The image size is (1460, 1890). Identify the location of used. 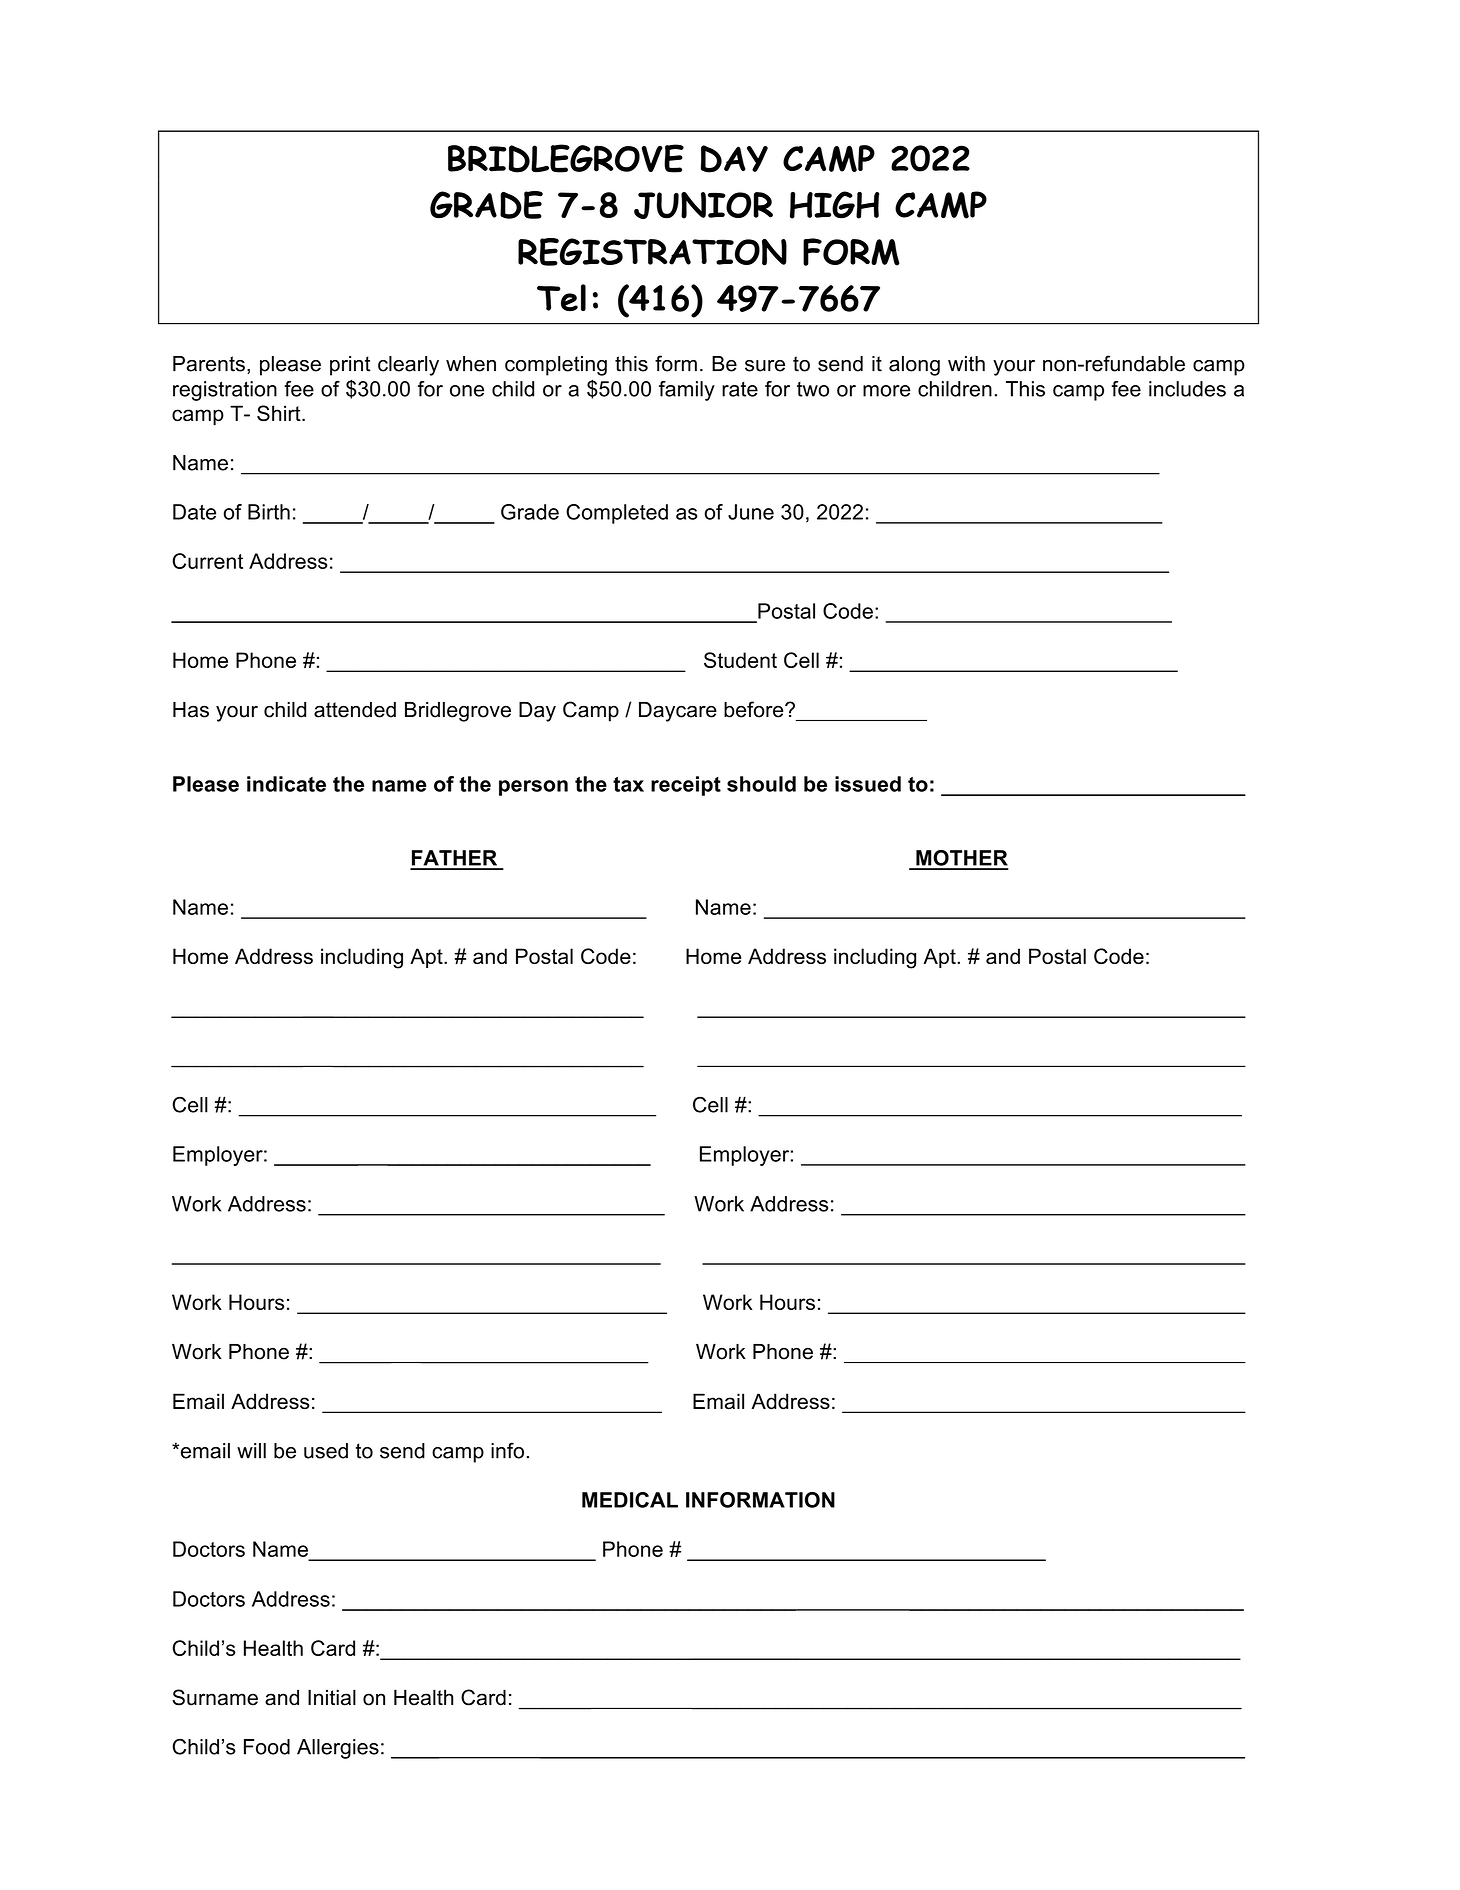
(326, 1451).
